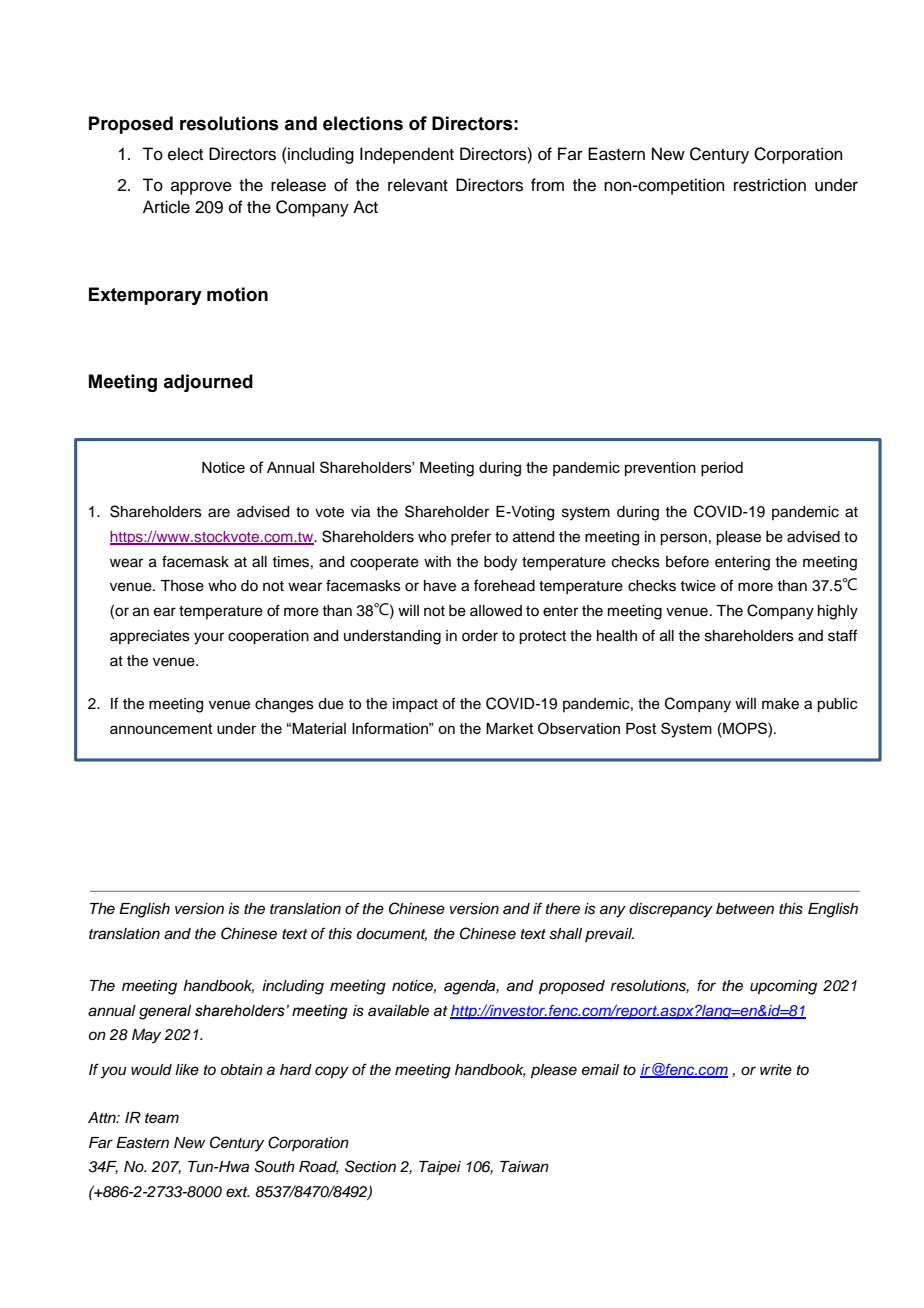 This page has width=924, height=1308. What do you see at coordinates (161, 728) in the page?
I see `announcement` at bounding box center [161, 728].
